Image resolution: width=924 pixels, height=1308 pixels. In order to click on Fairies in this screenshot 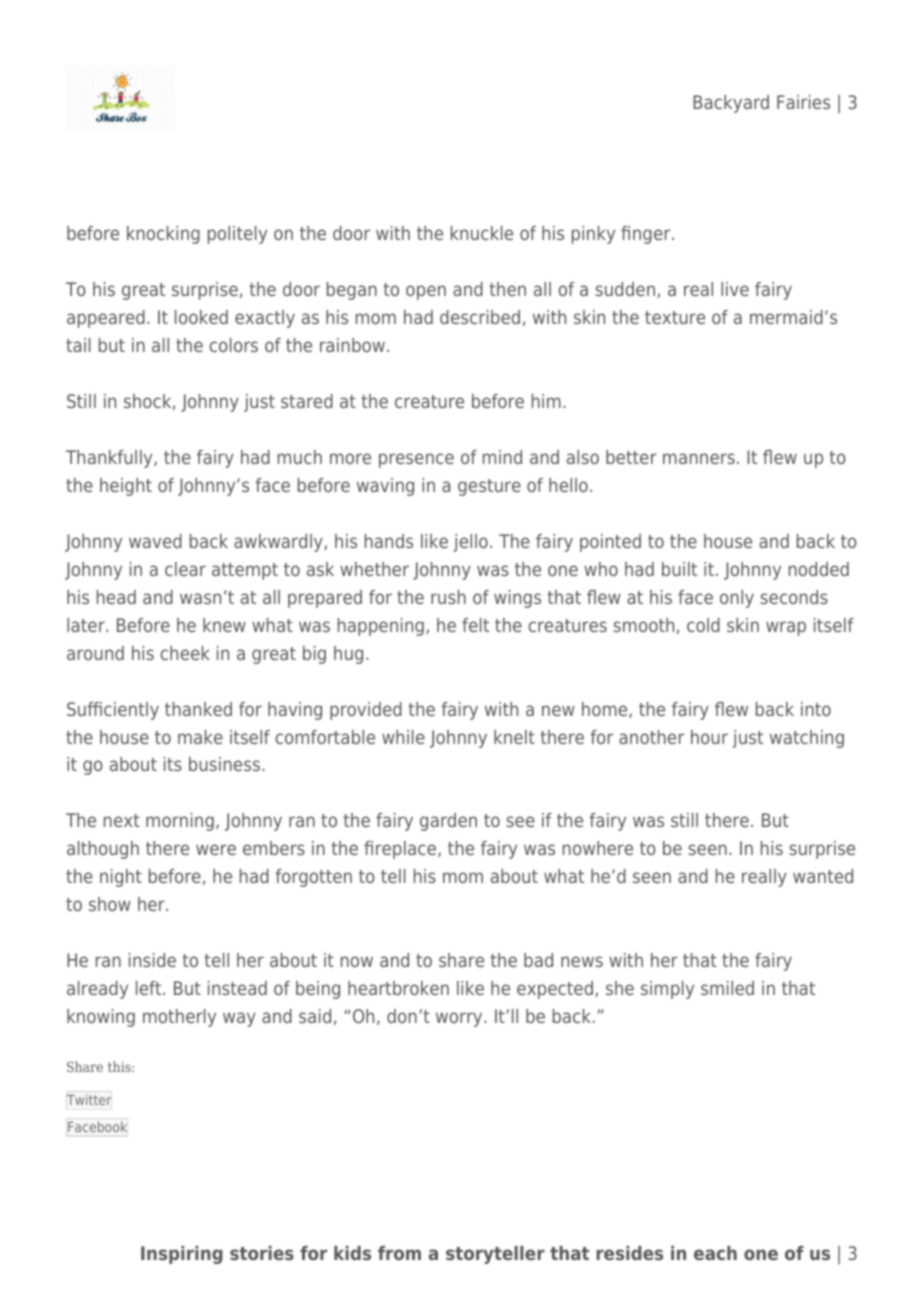, I will do `click(803, 102)`.
